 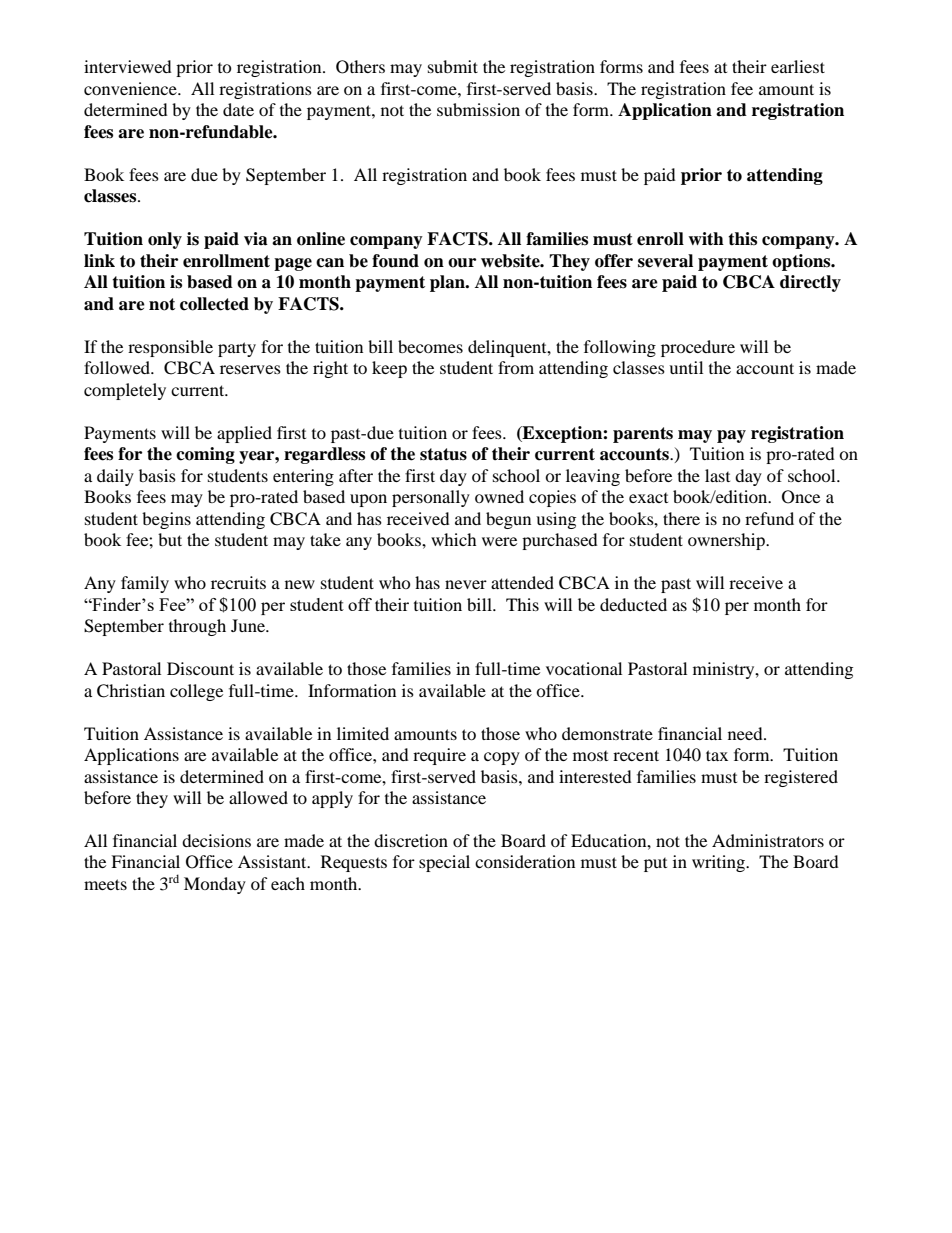 What do you see at coordinates (448, 283) in the page?
I see `plan` at bounding box center [448, 283].
